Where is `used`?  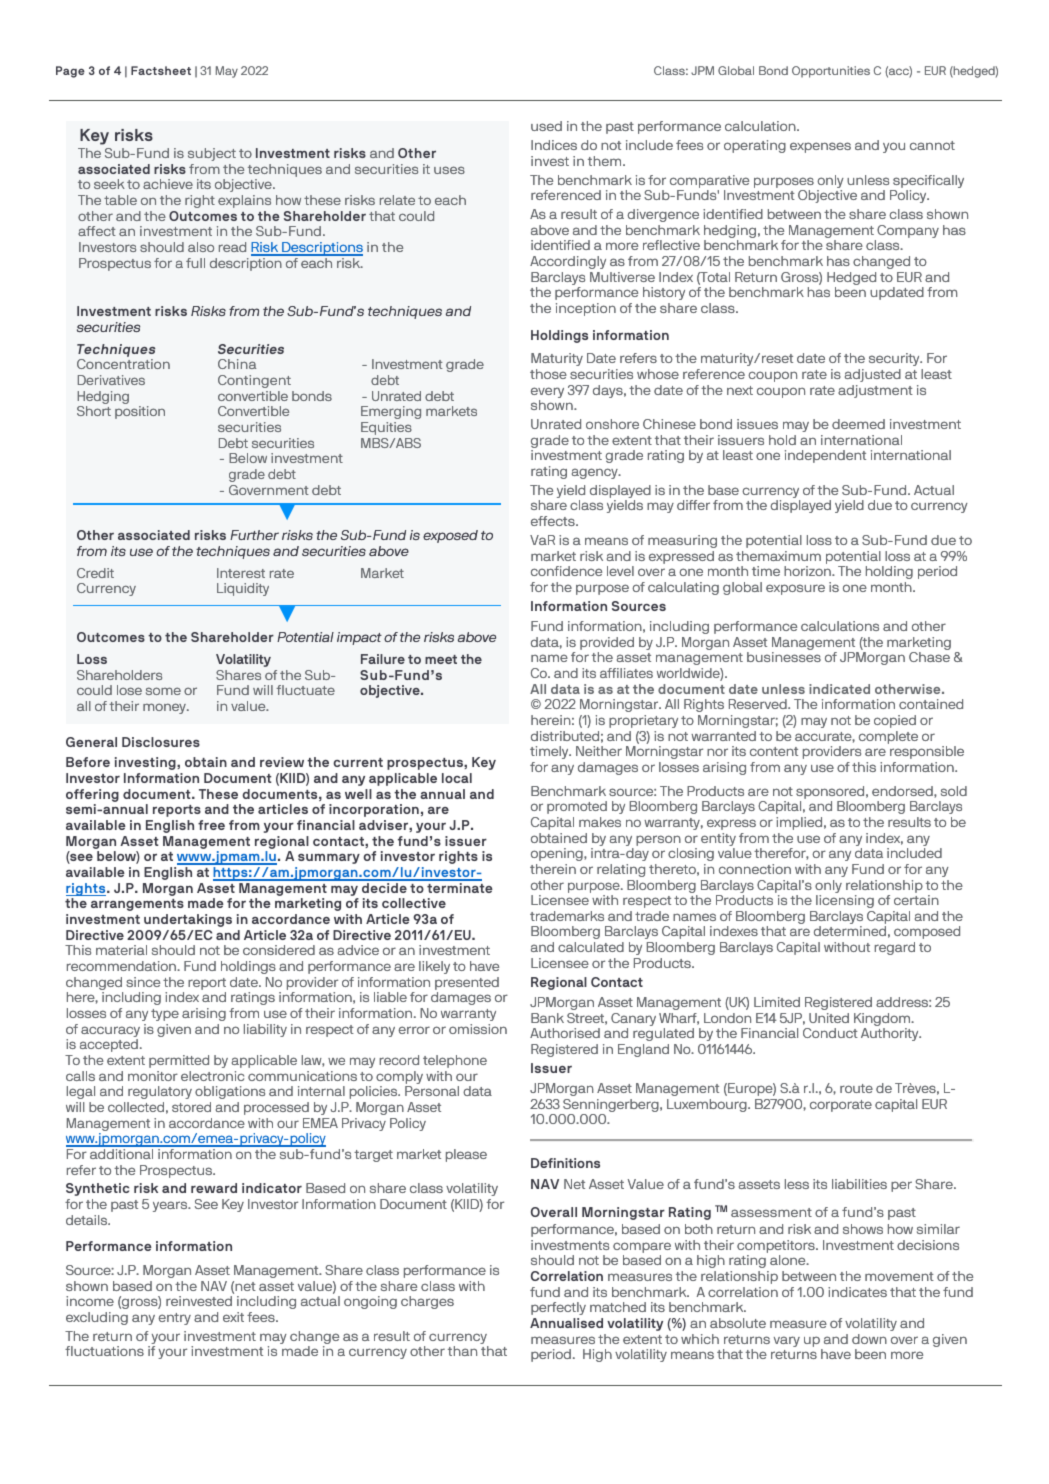
used is located at coordinates (546, 126).
